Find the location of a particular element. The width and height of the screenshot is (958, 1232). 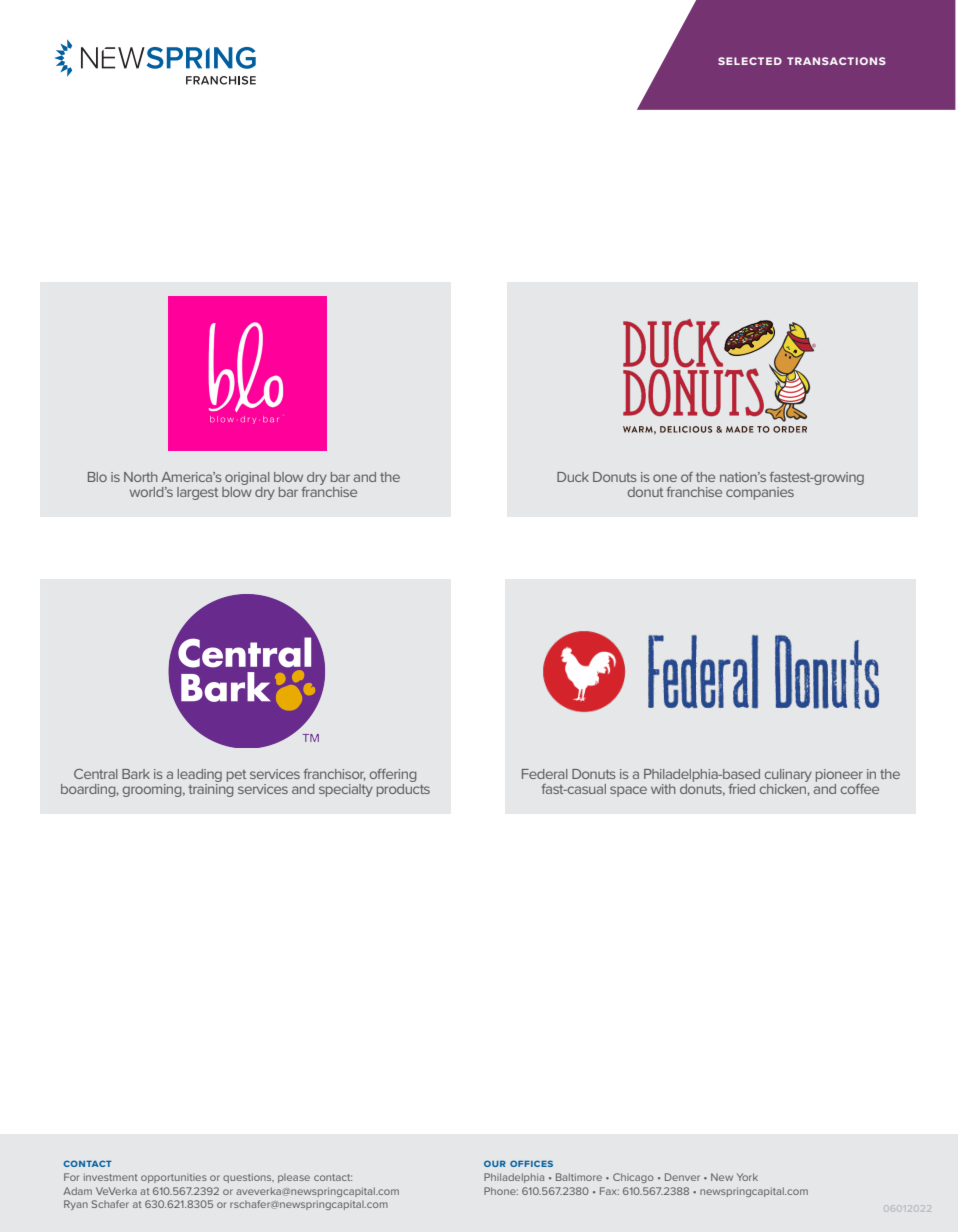

selected is located at coordinates (750, 61).
